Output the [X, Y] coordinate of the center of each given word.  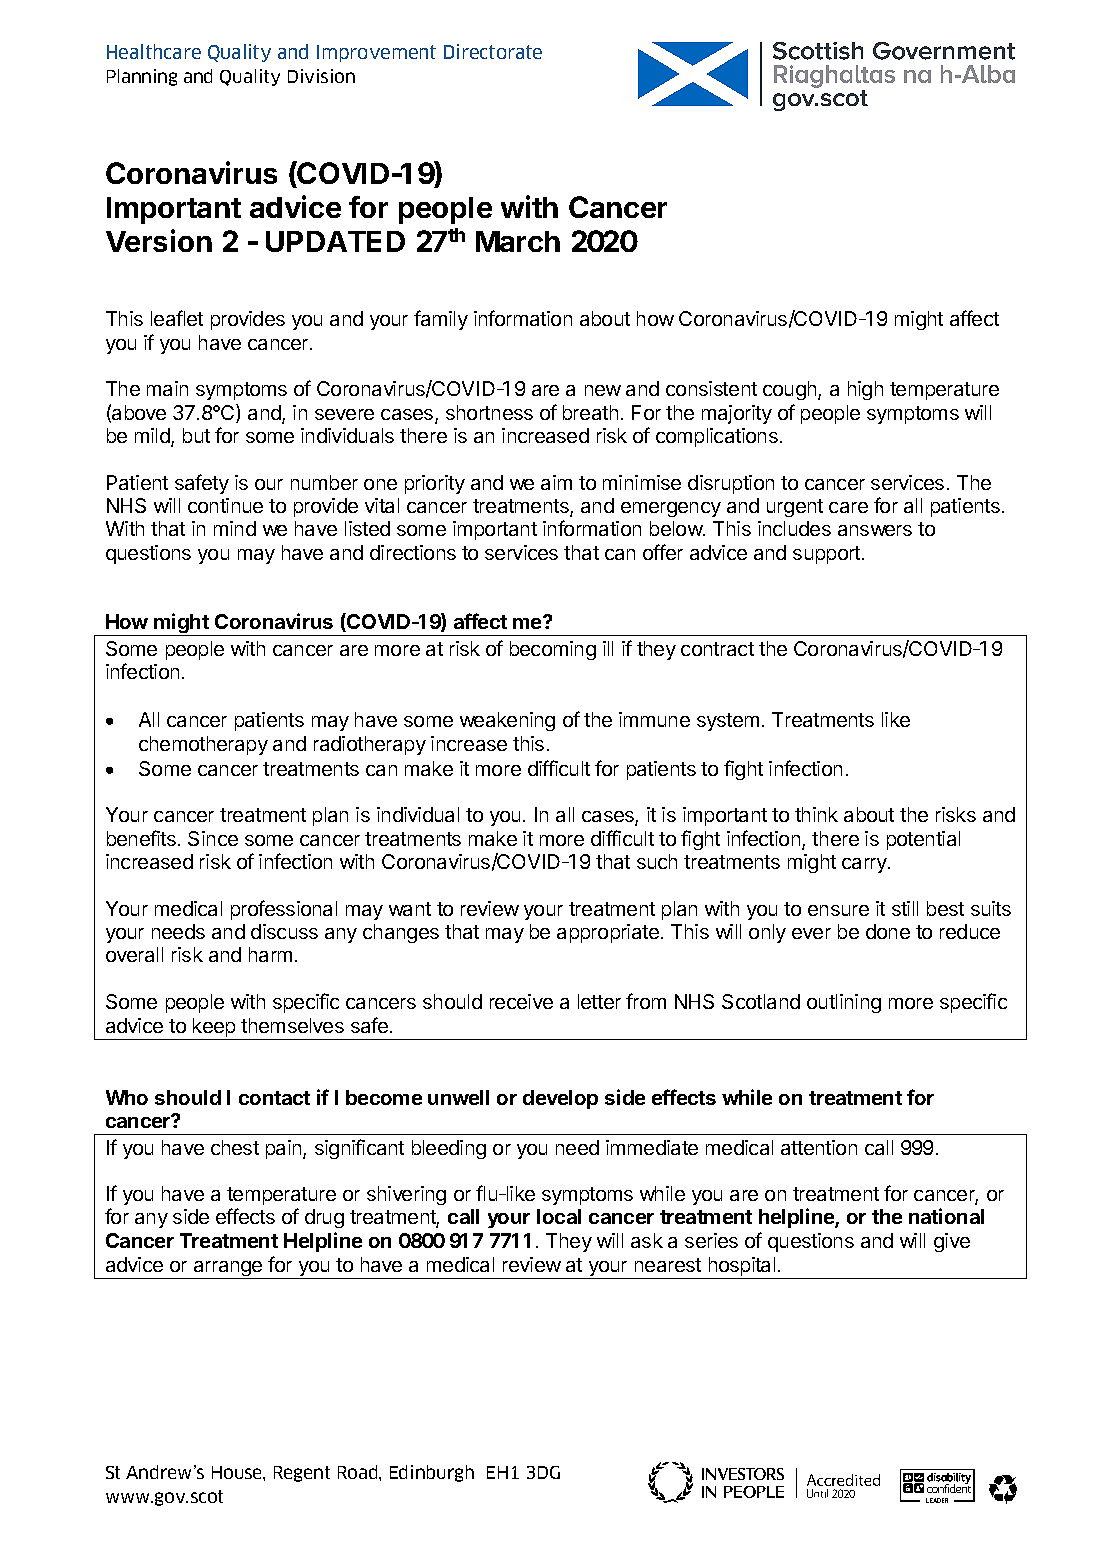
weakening [507, 721]
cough [791, 390]
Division [321, 76]
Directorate [493, 51]
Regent [302, 1474]
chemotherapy [203, 745]
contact [274, 1098]
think [816, 814]
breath [590, 412]
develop [560, 1099]
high [865, 390]
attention [819, 1147]
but [196, 435]
